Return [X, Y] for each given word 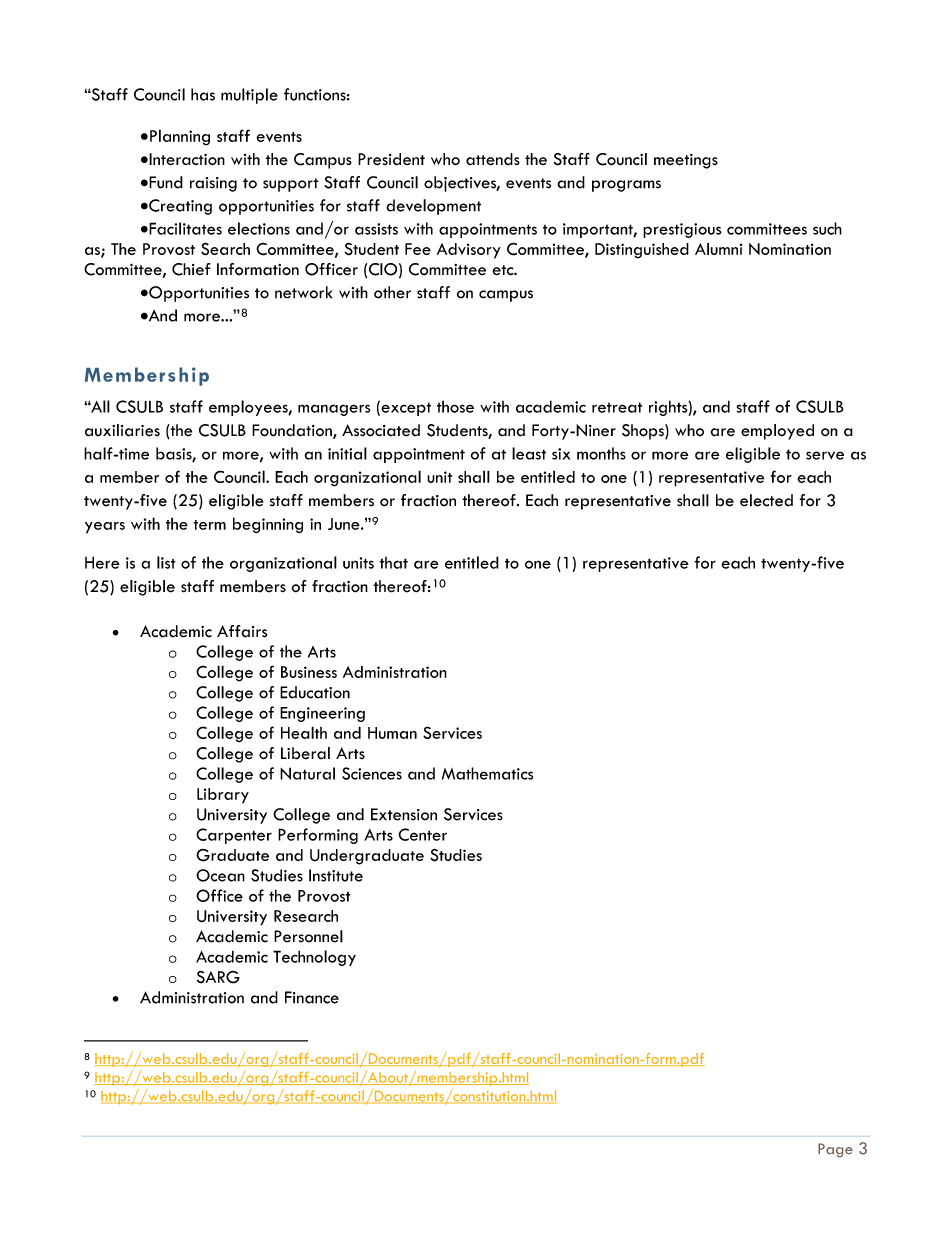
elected [766, 500]
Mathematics [487, 773]
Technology [314, 958]
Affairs [242, 631]
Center [422, 834]
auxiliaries [122, 430]
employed [777, 432]
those [455, 406]
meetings [686, 161]
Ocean [220, 875]
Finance [312, 997]
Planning [180, 137]
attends [493, 159]
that [393, 563]
